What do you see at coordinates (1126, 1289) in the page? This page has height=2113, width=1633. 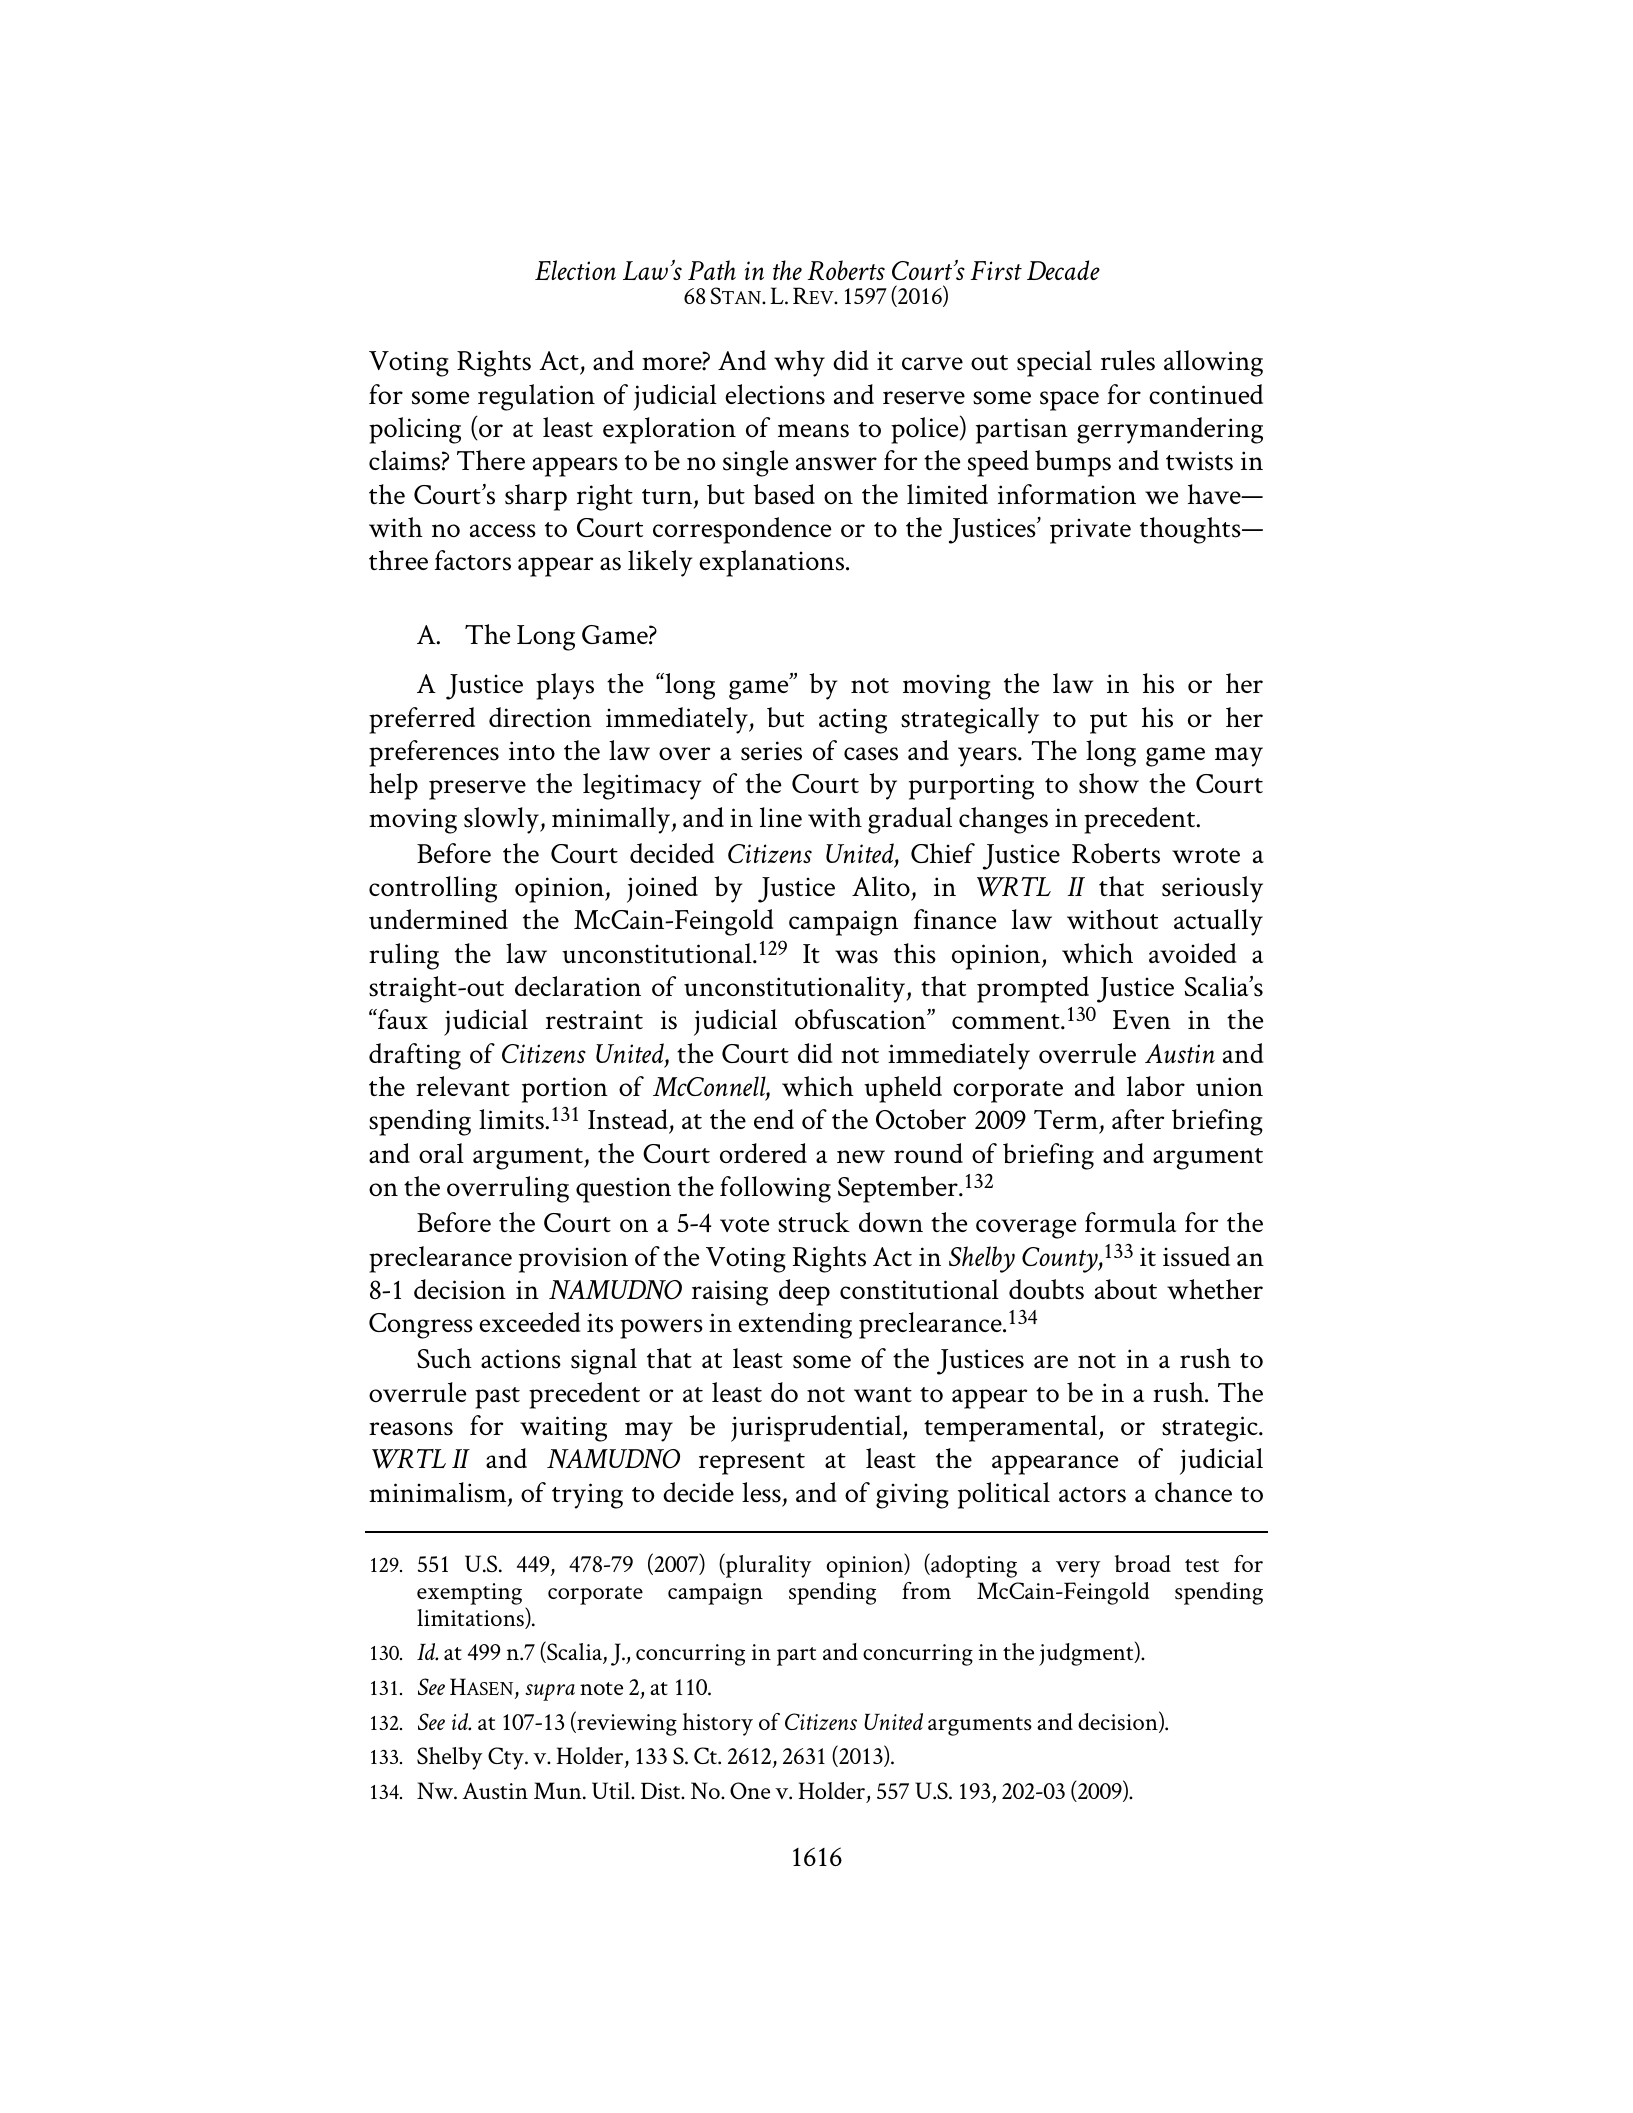 I see `about` at bounding box center [1126, 1289].
